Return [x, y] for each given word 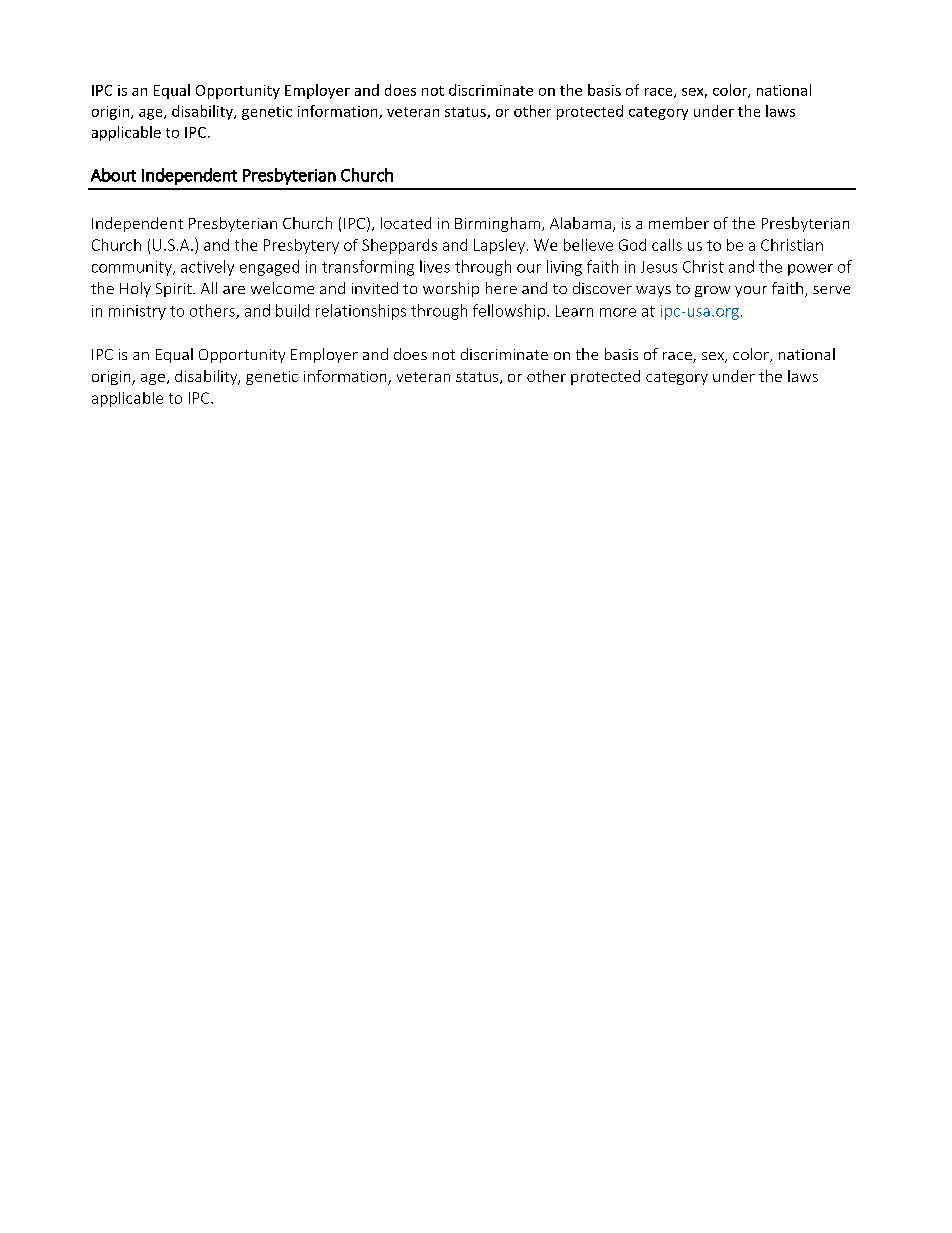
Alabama [580, 223]
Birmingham [497, 224]
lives [435, 266]
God [632, 245]
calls [667, 245]
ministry [137, 312]
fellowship [510, 312]
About [113, 175]
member [679, 223]
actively [207, 268]
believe [588, 245]
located [406, 223]
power [810, 270]
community [133, 268]
